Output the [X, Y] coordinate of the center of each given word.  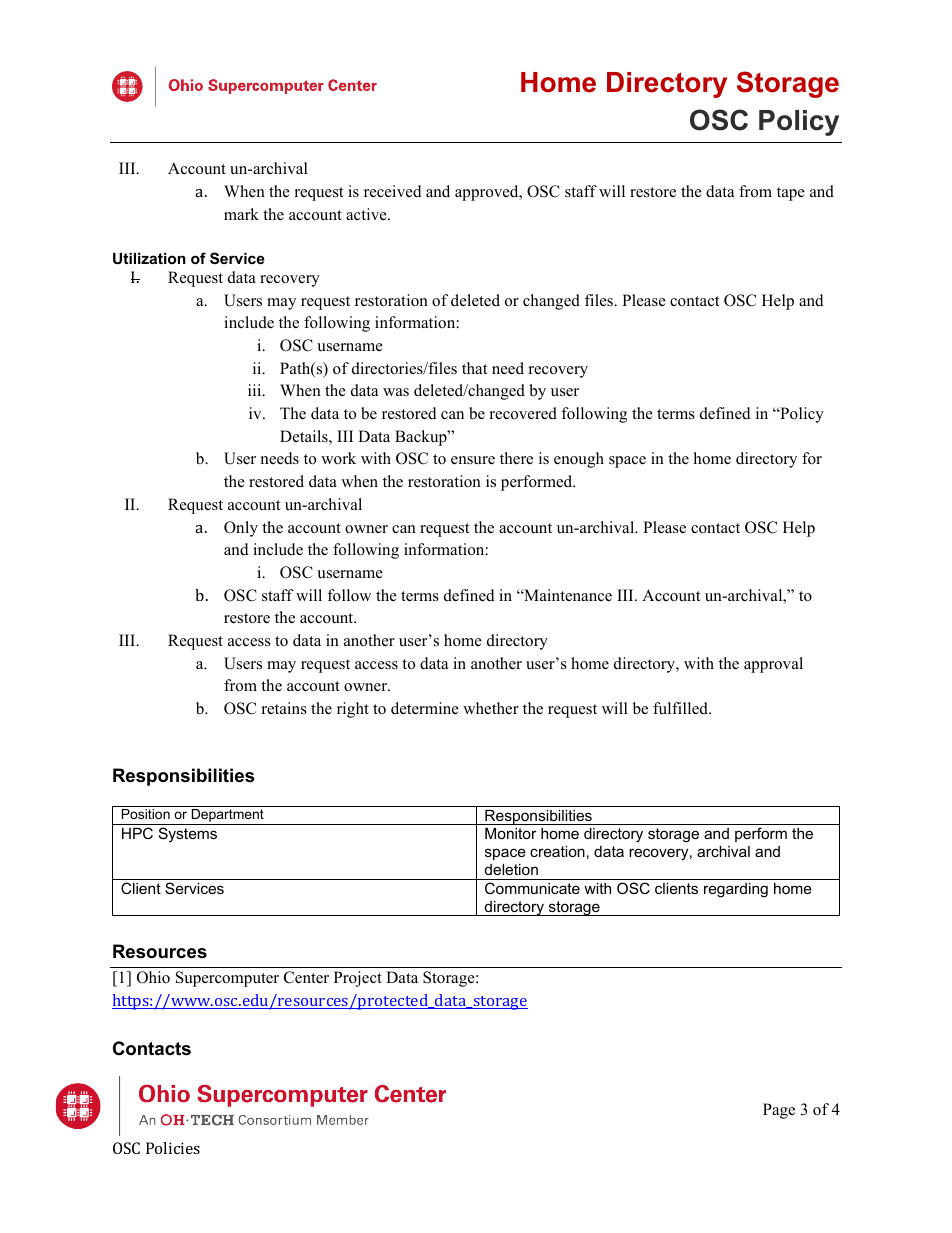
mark [241, 214]
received [393, 191]
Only [241, 529]
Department [227, 817]
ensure [473, 460]
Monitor [511, 833]
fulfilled [681, 708]
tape [791, 194]
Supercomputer [227, 979]
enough [579, 460]
